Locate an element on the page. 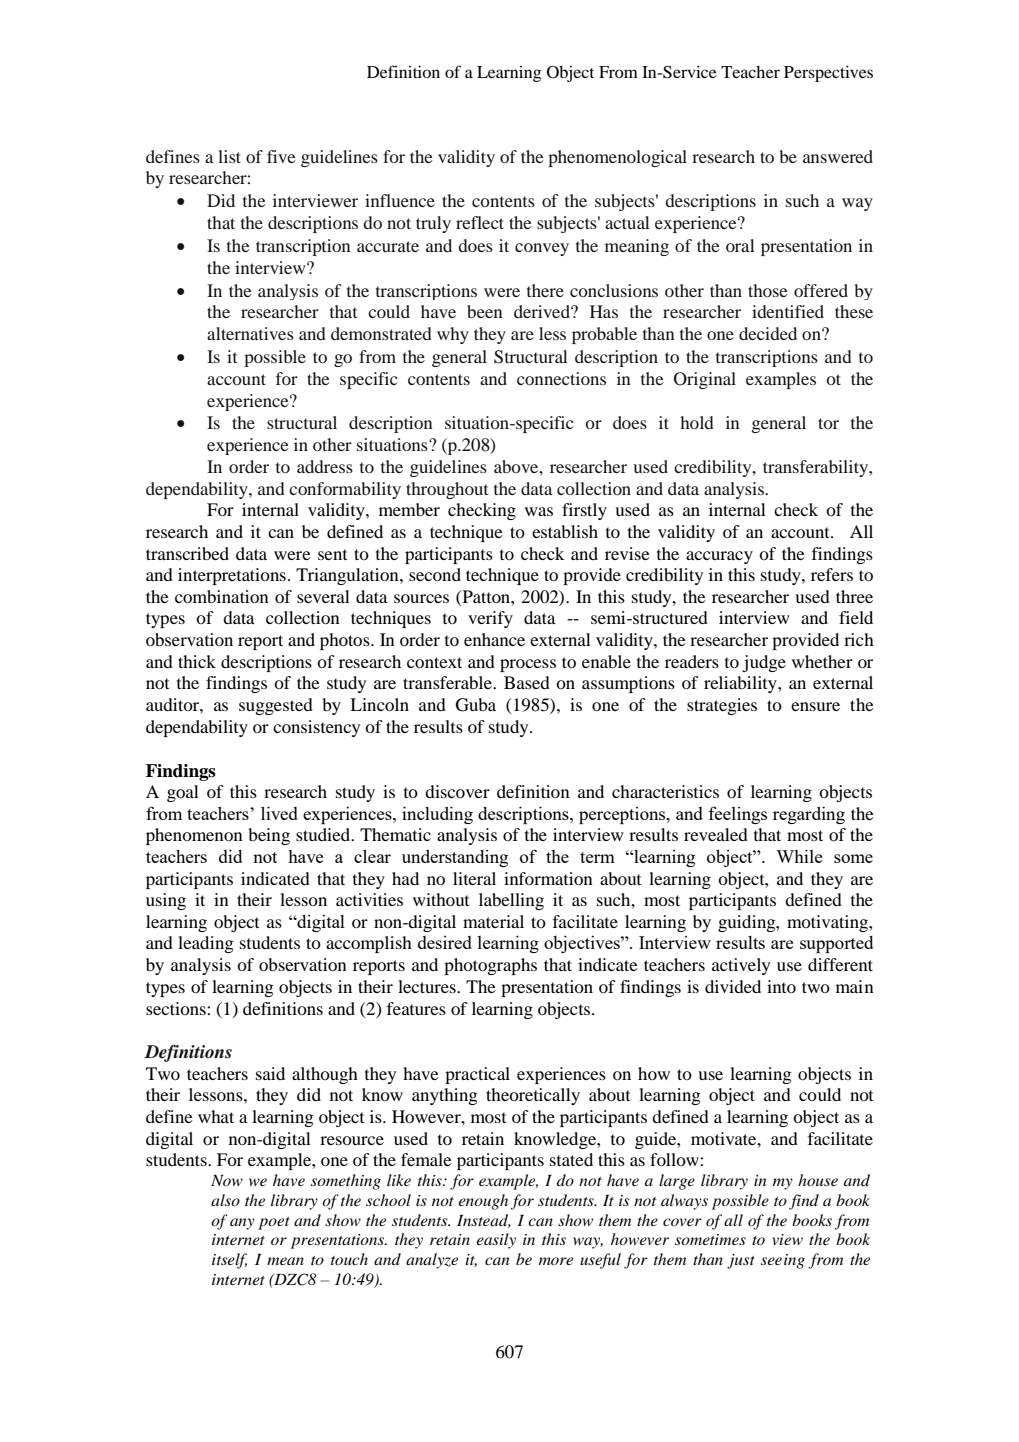 This page has width=1019, height=1442. poet is located at coordinates (274, 1223).
